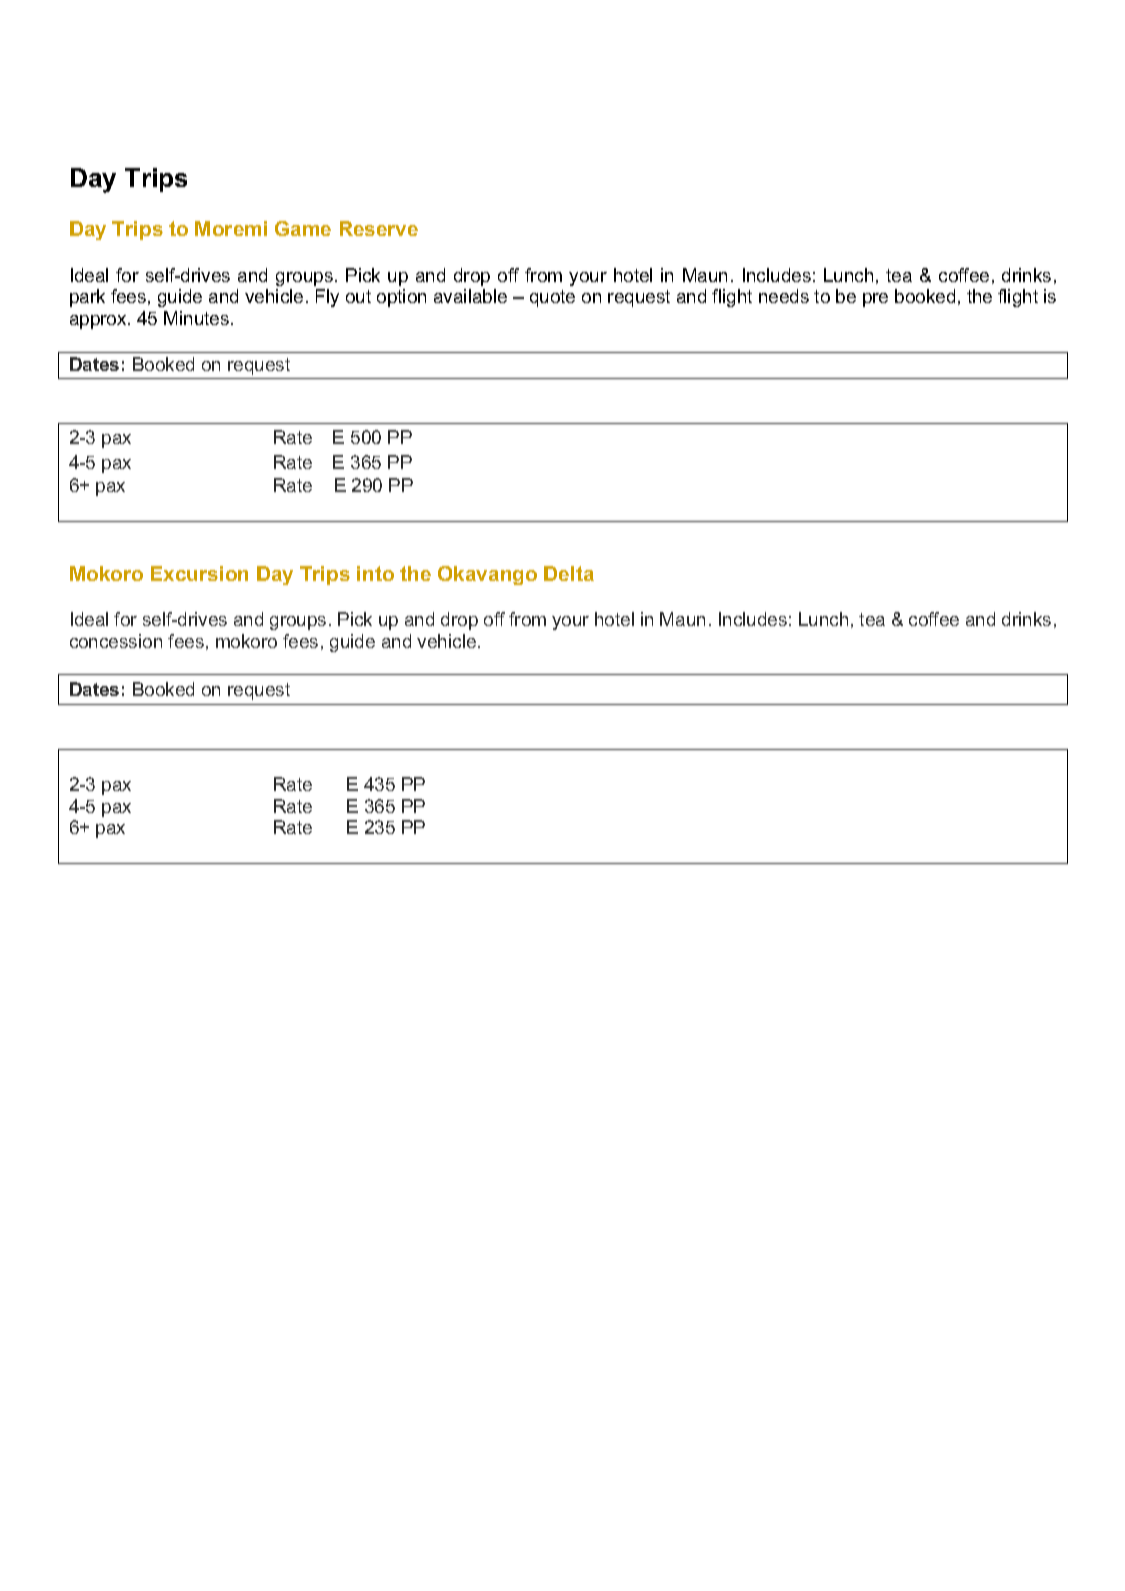 The width and height of the screenshot is (1125, 1591). I want to click on Reserve, so click(379, 228).
